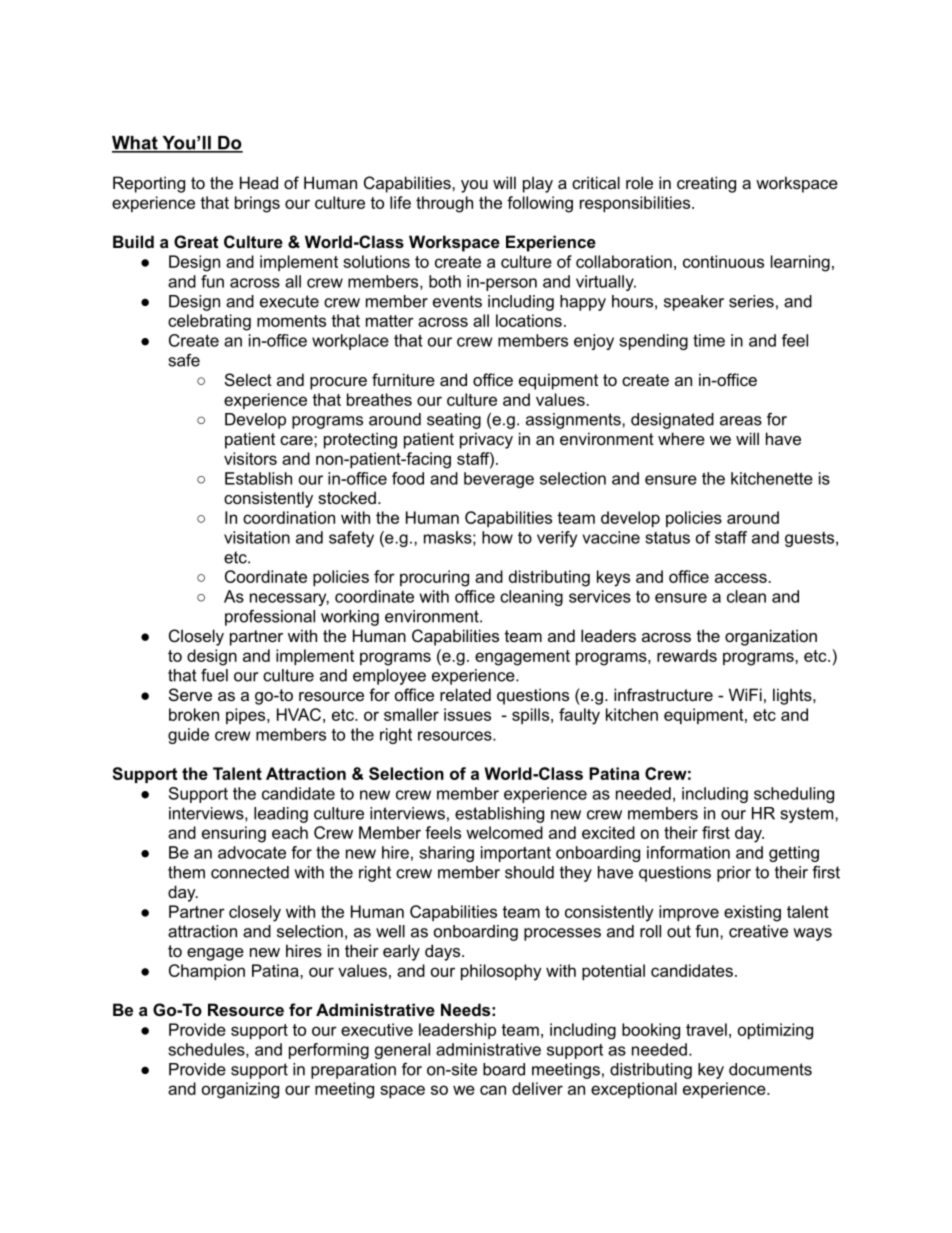 The image size is (952, 1233). Describe the element at coordinates (467, 714) in the screenshot. I see `issues` at that location.
